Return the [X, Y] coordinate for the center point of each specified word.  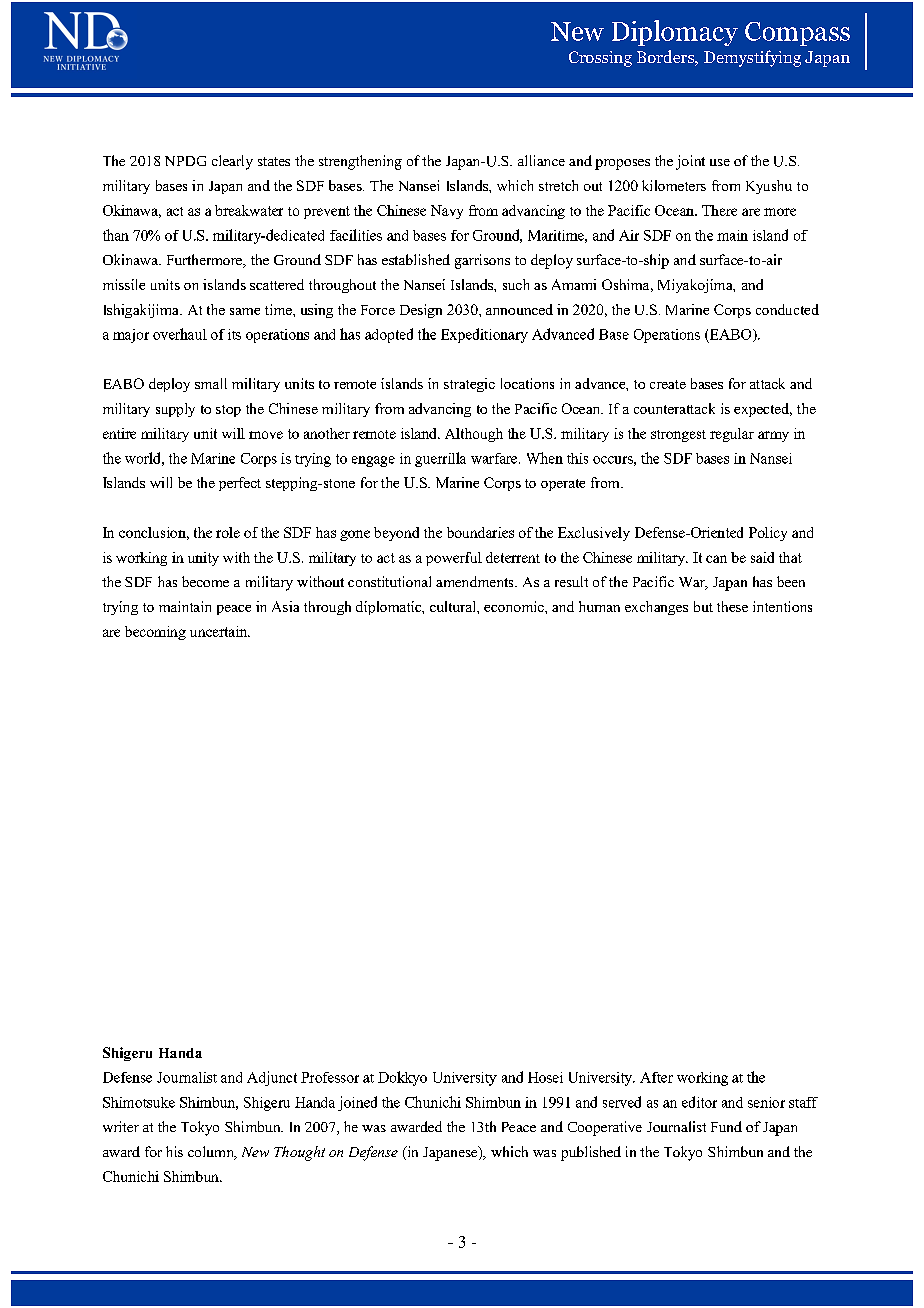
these [732, 606]
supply [175, 410]
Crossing [600, 59]
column [212, 1153]
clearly [232, 162]
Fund [726, 1126]
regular [732, 435]
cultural [454, 606]
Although [474, 435]
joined [357, 1103]
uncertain [220, 631]
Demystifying [752, 58]
